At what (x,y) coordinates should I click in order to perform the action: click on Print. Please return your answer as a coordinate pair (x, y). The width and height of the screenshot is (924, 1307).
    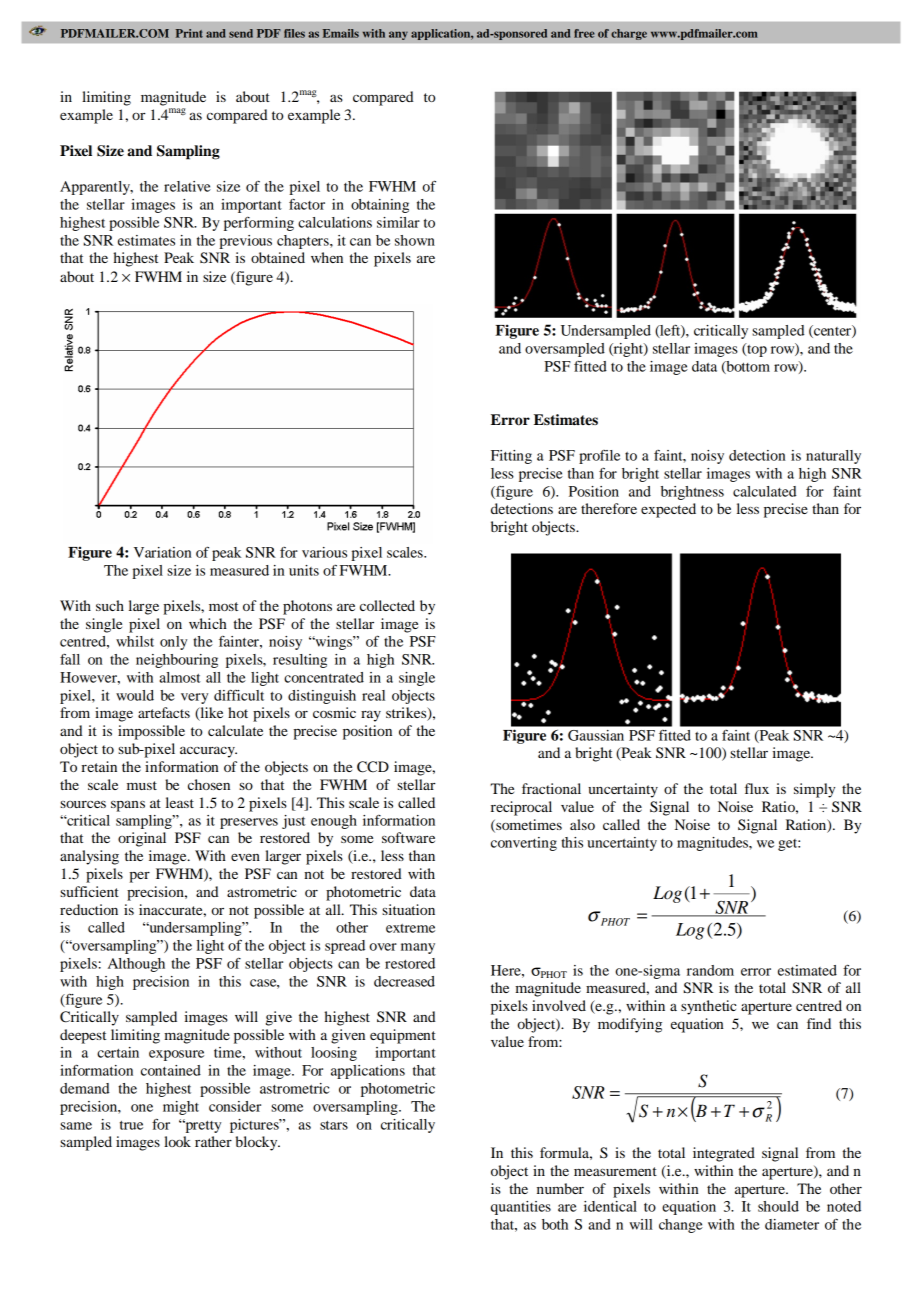
    Looking at the image, I should click on (189, 33).
